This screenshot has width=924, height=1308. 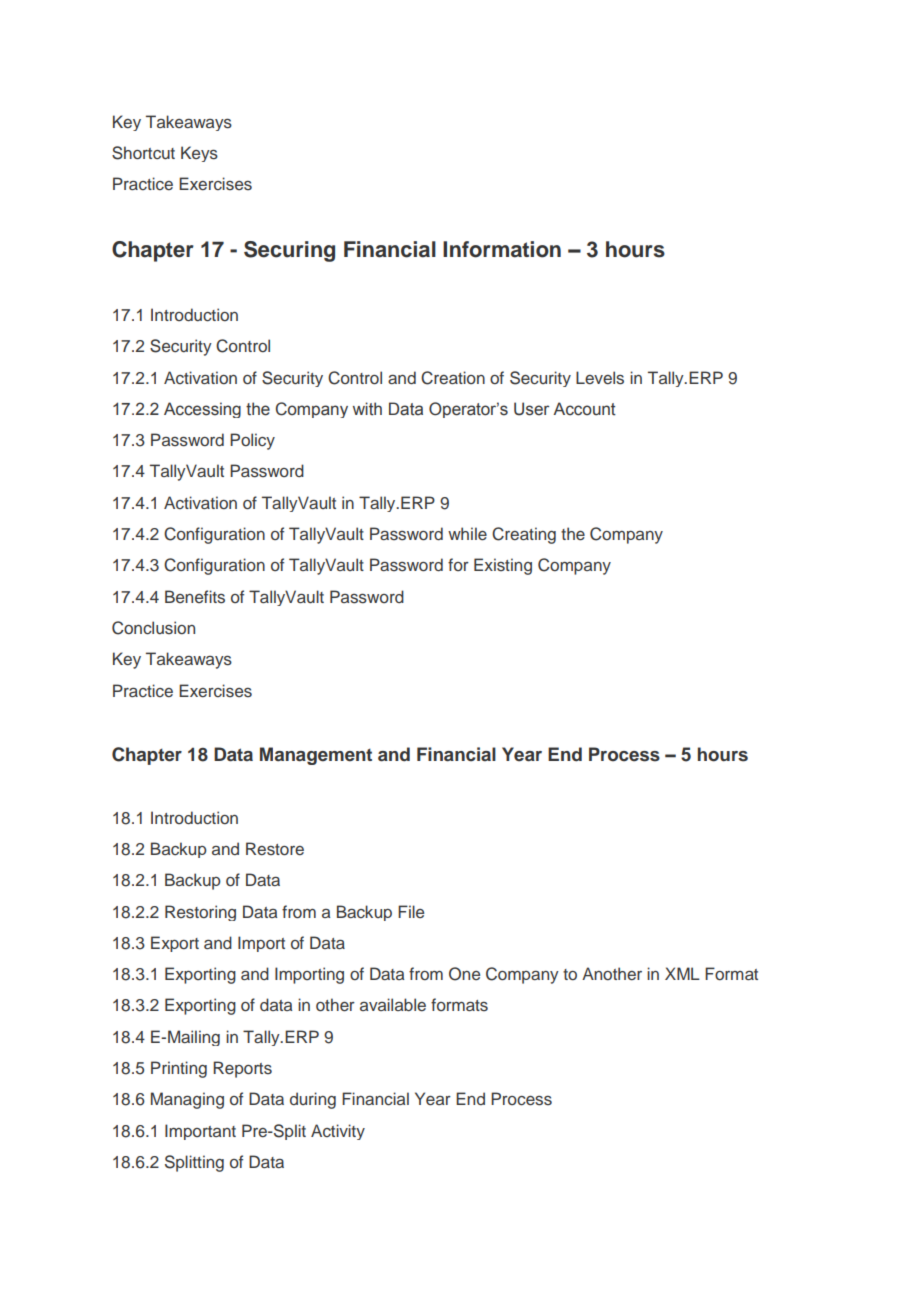 I want to click on Activity, so click(x=338, y=1132).
